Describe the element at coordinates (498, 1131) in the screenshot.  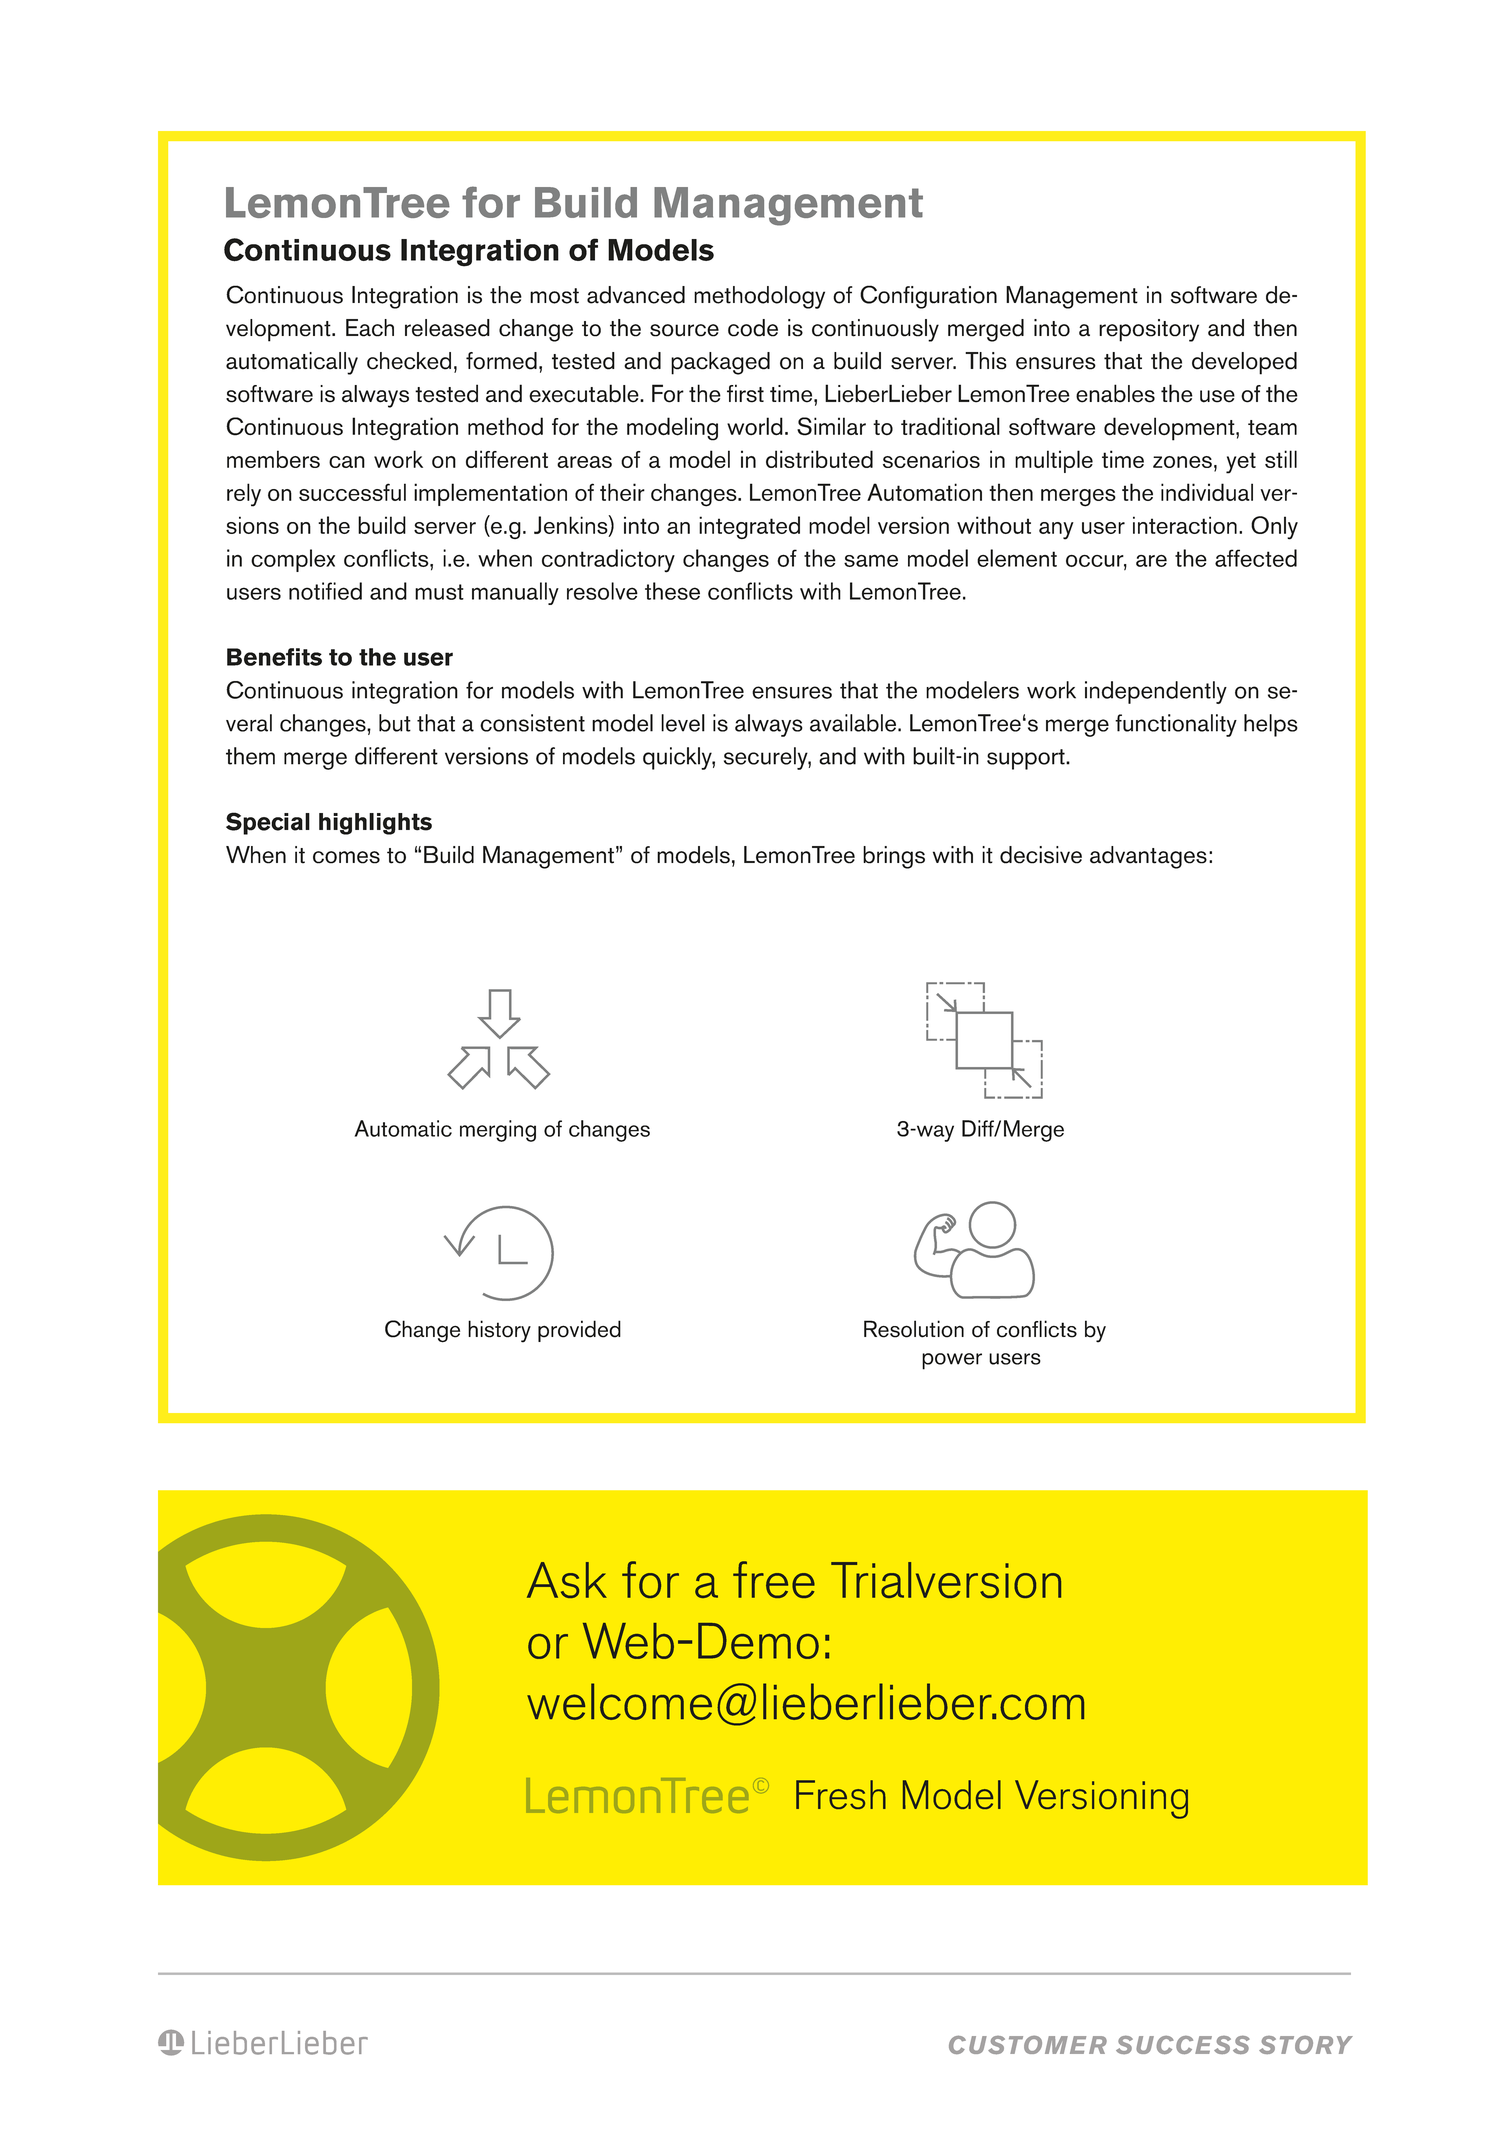
I see `merging` at that location.
